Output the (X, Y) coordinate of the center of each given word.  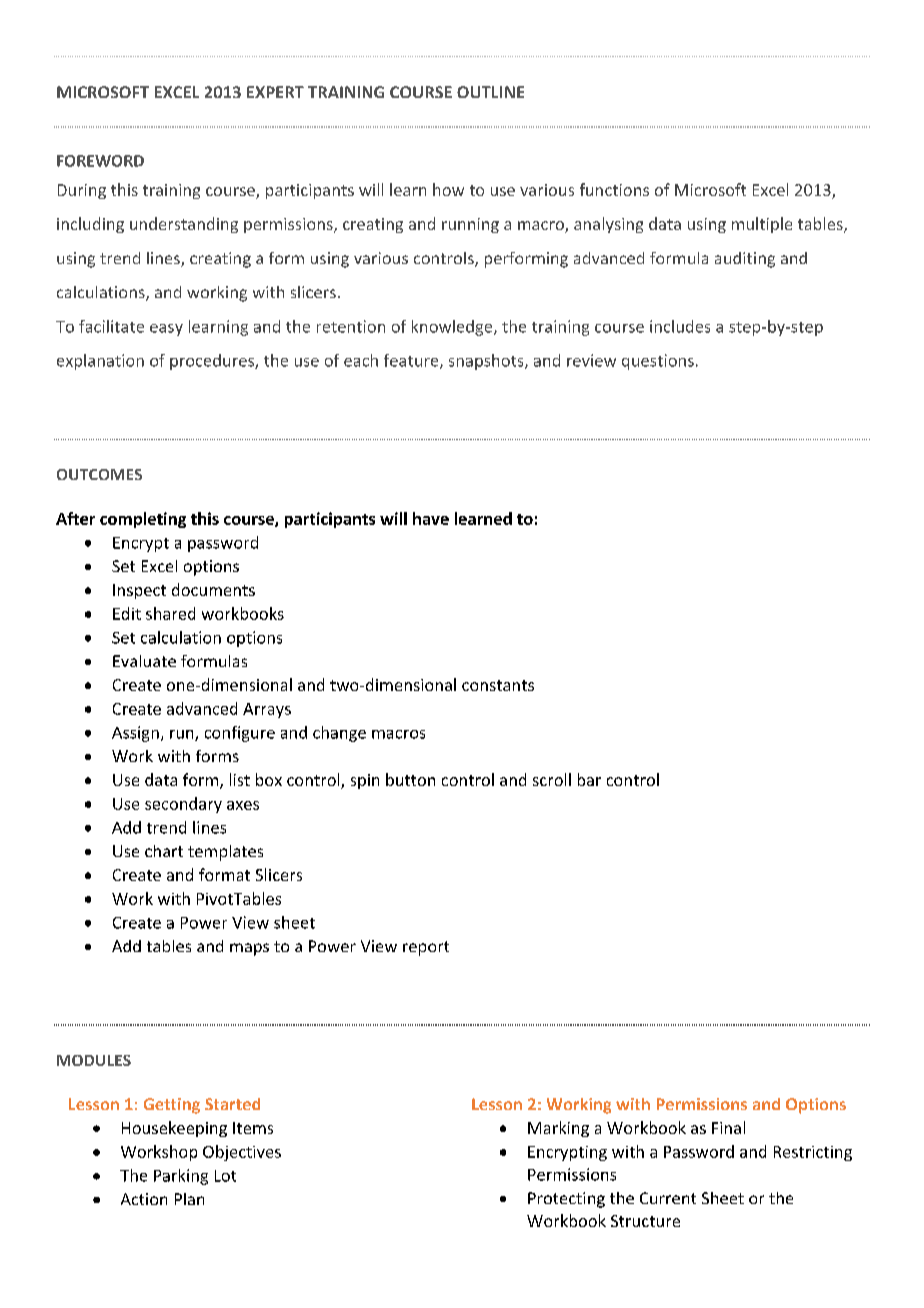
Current (668, 1198)
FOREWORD (100, 161)
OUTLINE (490, 92)
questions (658, 362)
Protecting (566, 1200)
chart (164, 851)
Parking (181, 1177)
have (431, 518)
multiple (762, 225)
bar (589, 779)
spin (365, 781)
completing (143, 520)
